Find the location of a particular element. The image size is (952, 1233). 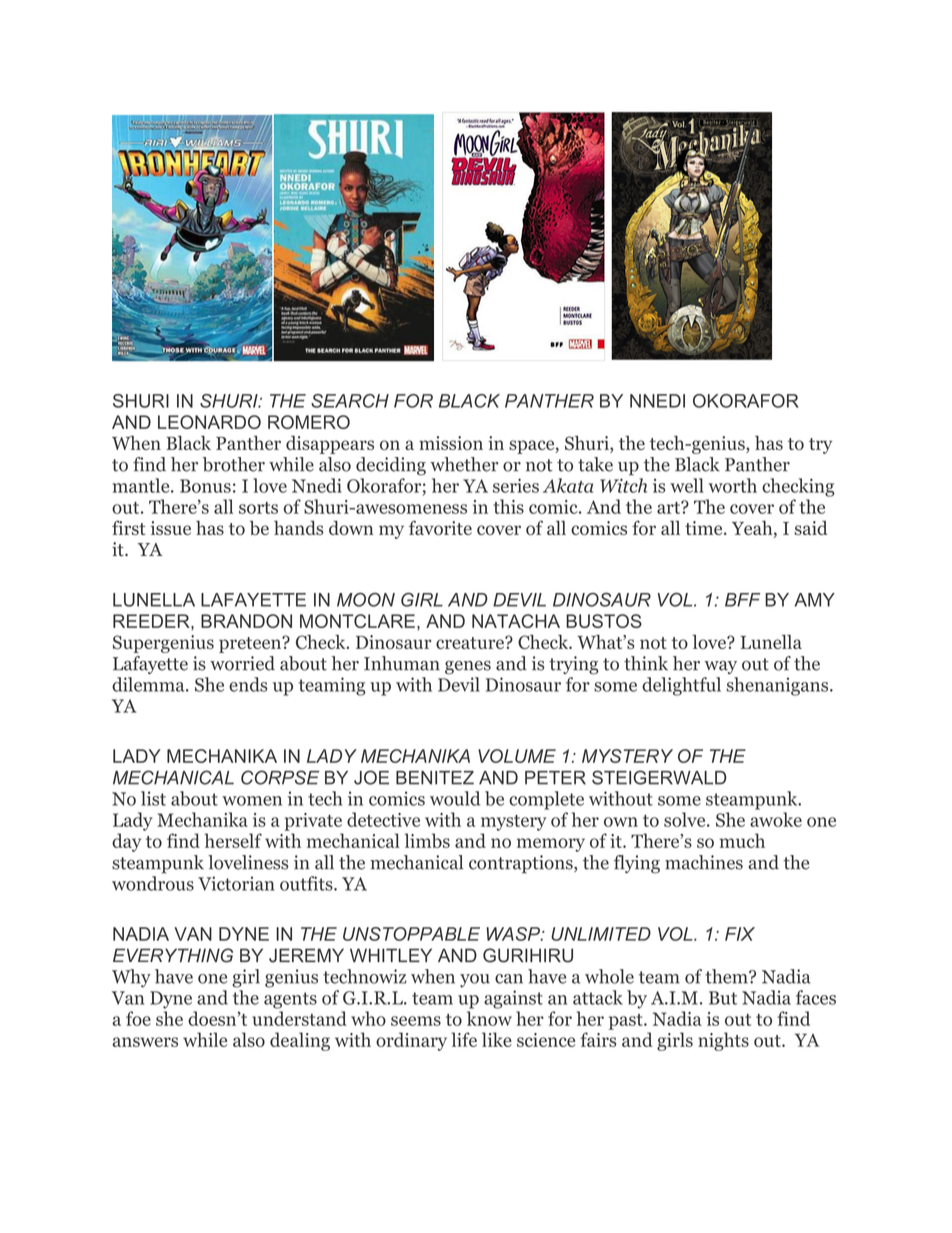

VOLUME is located at coordinates (517, 756).
